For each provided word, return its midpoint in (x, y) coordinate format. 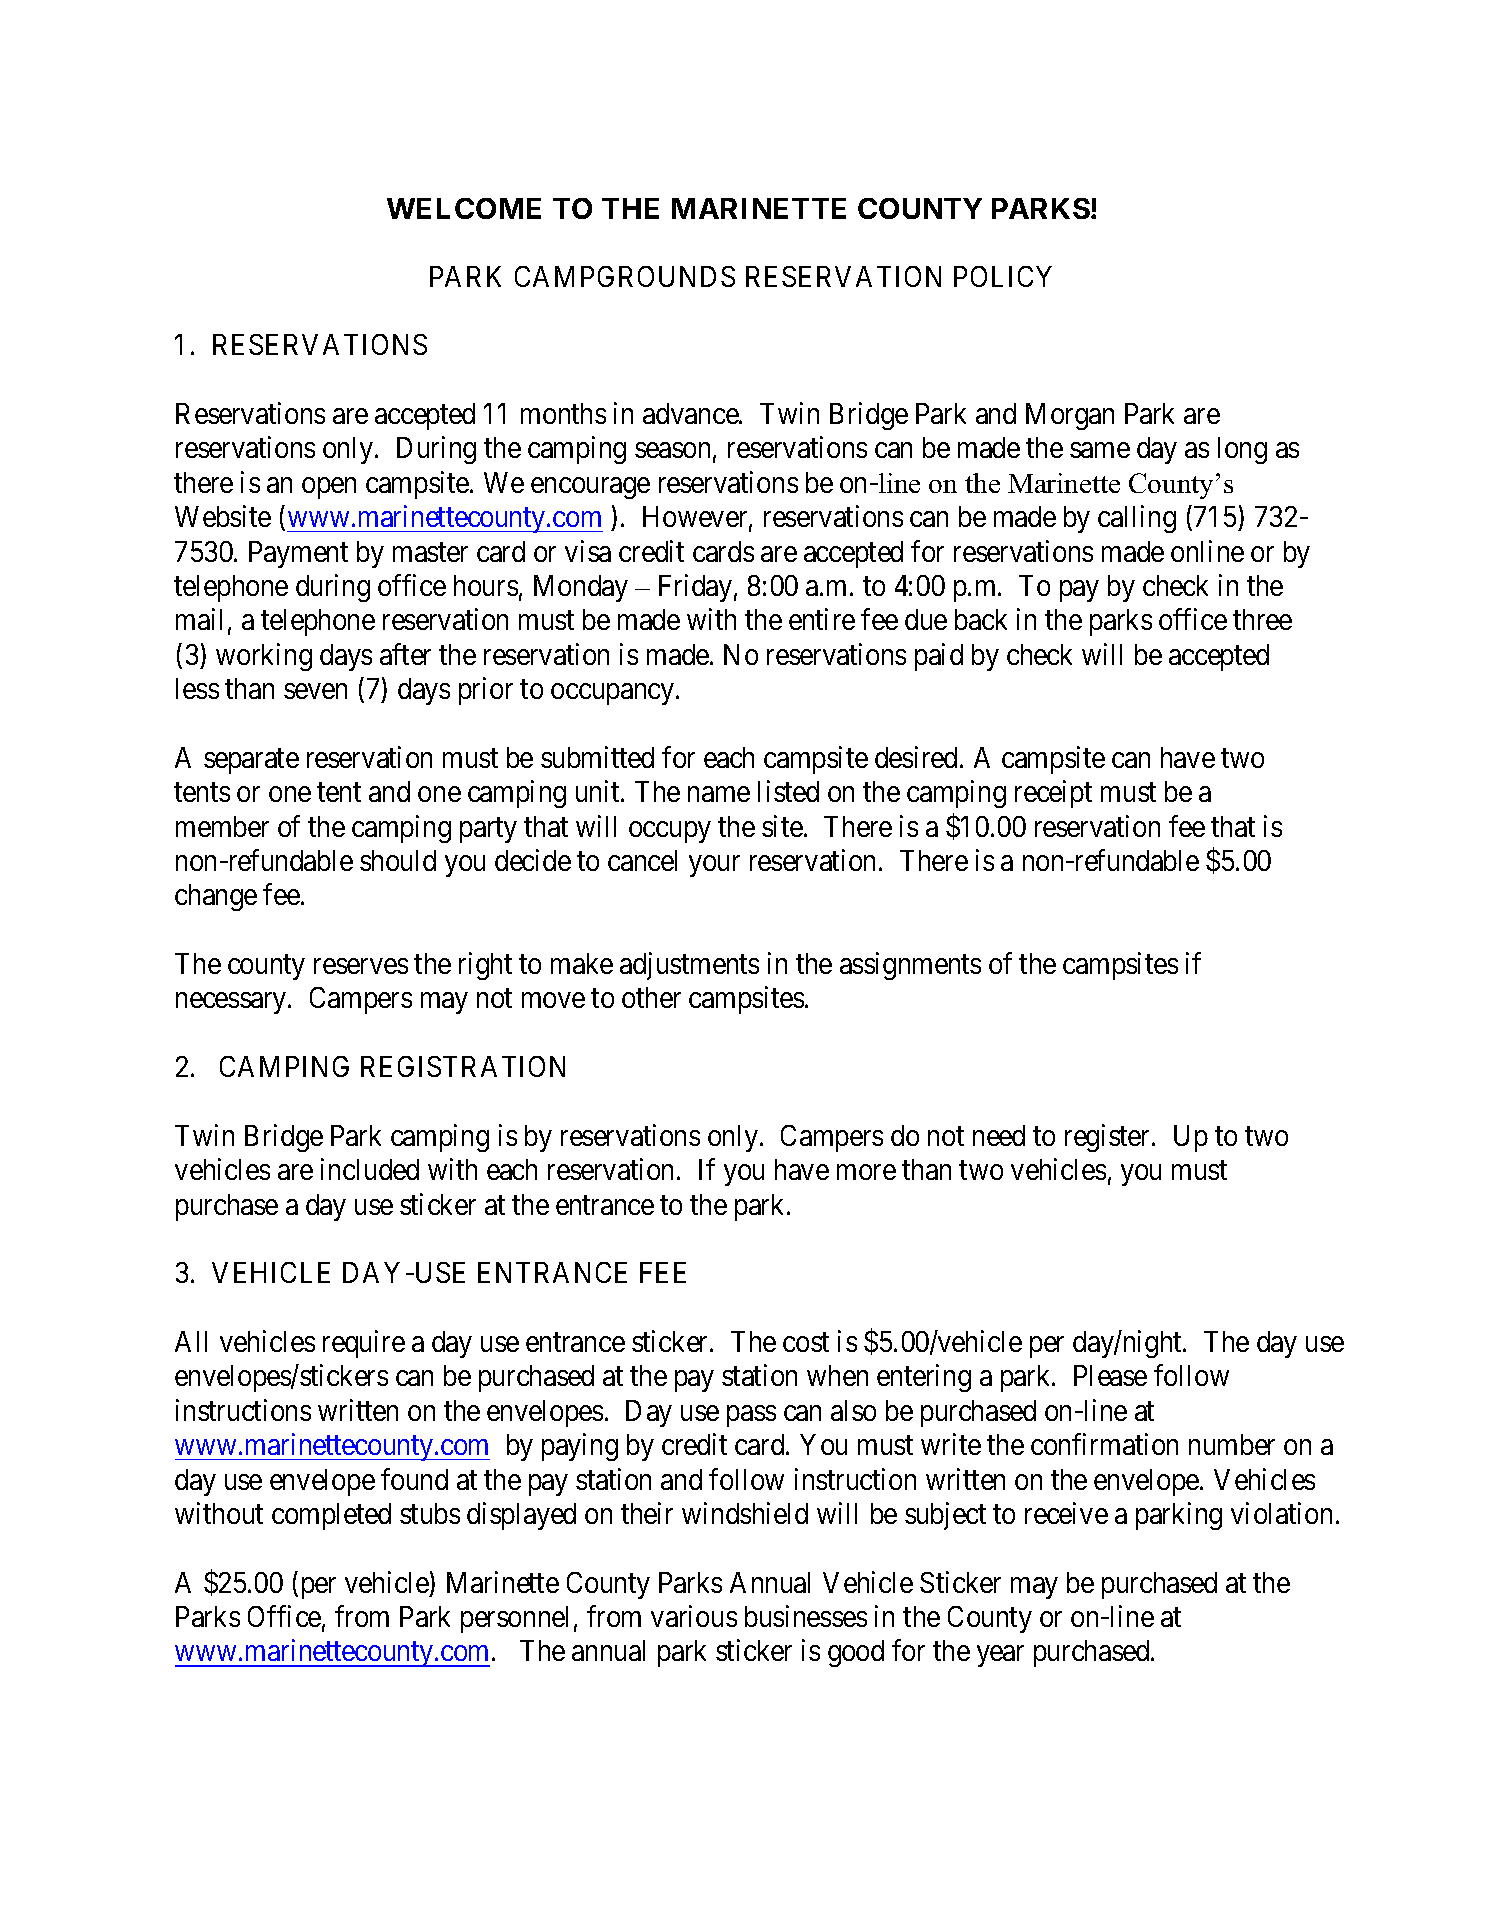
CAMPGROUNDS (625, 276)
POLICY (1003, 276)
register (1109, 1138)
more (866, 1172)
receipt (1053, 794)
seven (315, 691)
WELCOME (464, 208)
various (694, 1616)
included (370, 1169)
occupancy (614, 694)
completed (331, 1516)
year (1000, 1656)
